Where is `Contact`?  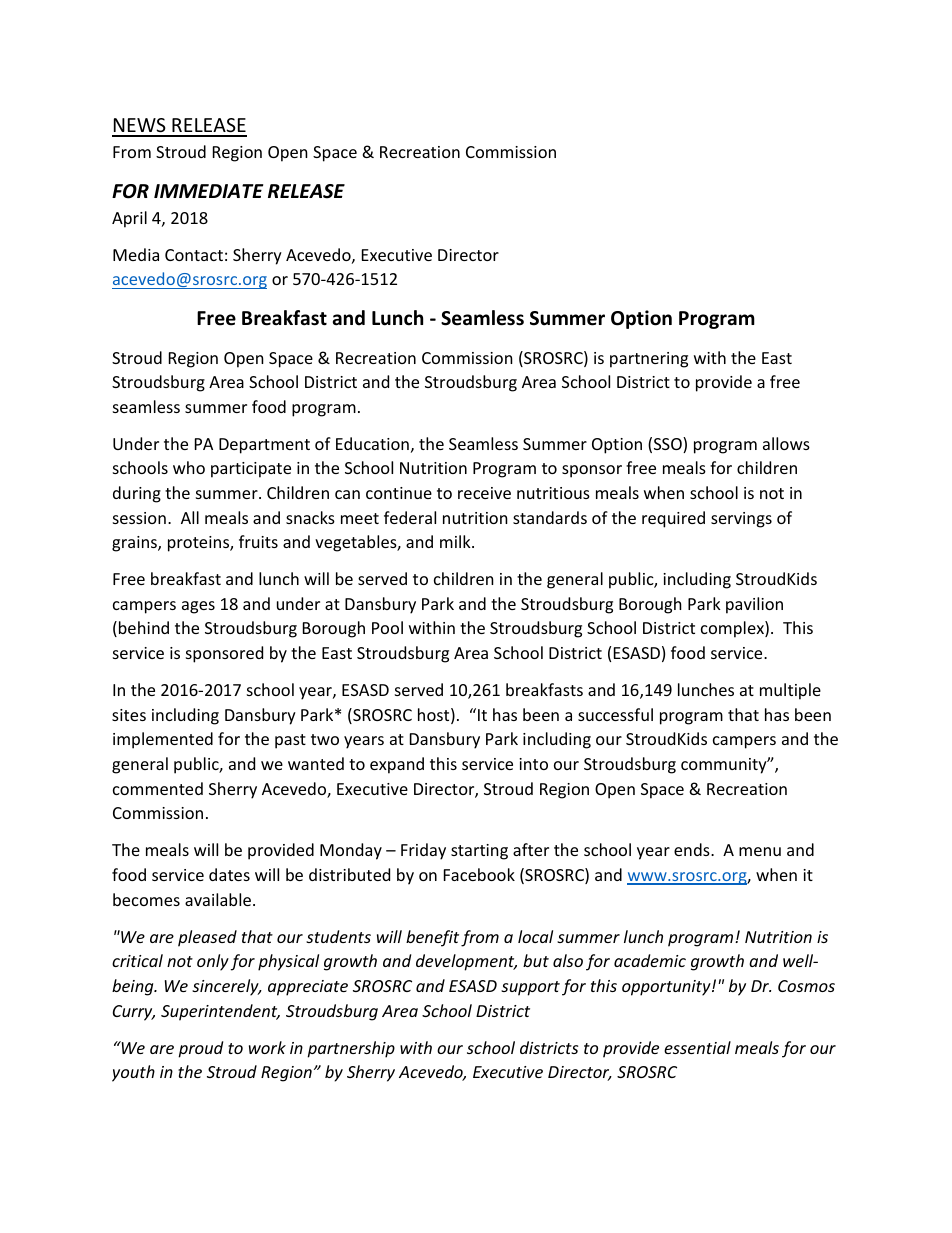
Contact is located at coordinates (194, 255).
